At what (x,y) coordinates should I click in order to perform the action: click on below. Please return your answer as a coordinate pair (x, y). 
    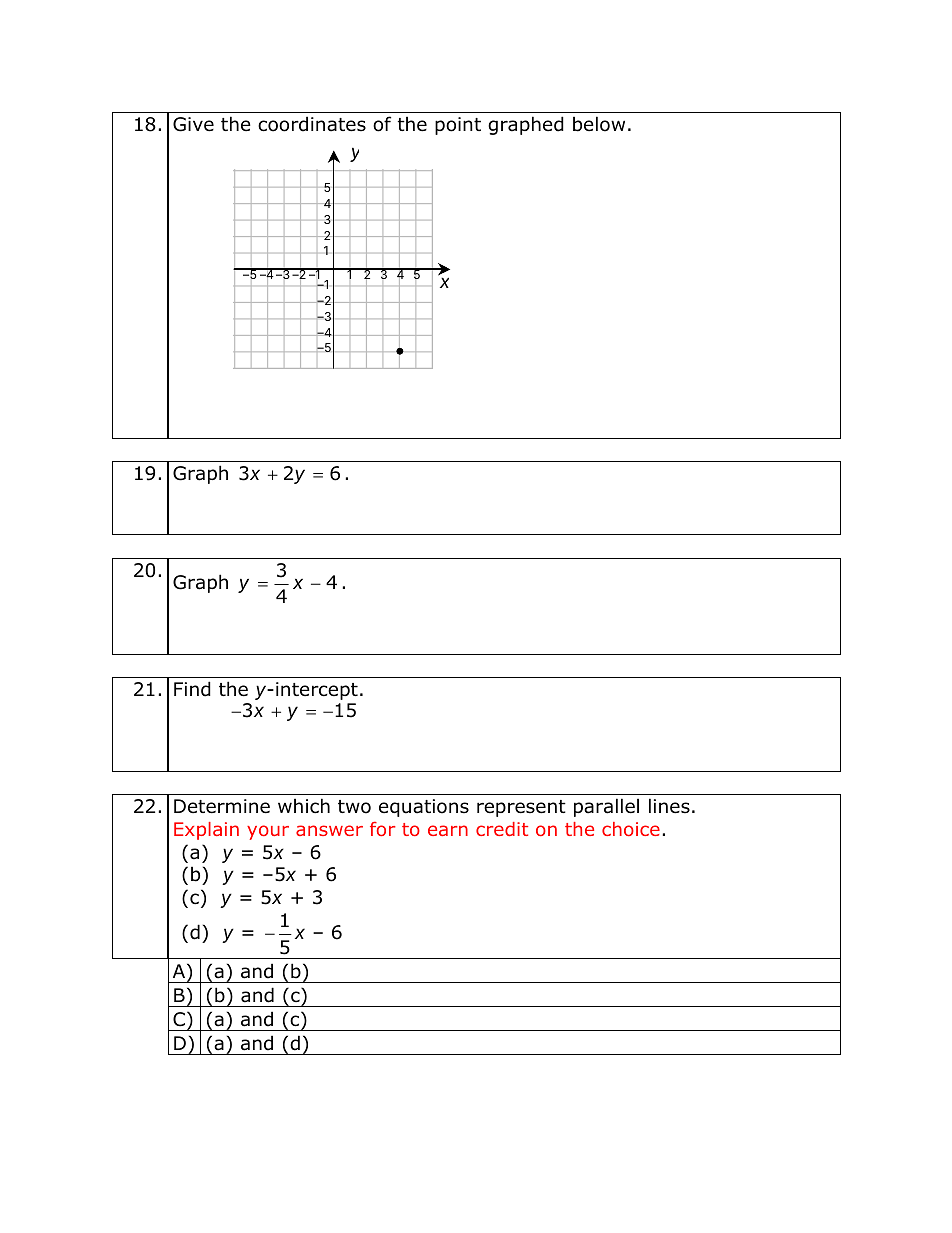
    Looking at the image, I should click on (599, 124).
